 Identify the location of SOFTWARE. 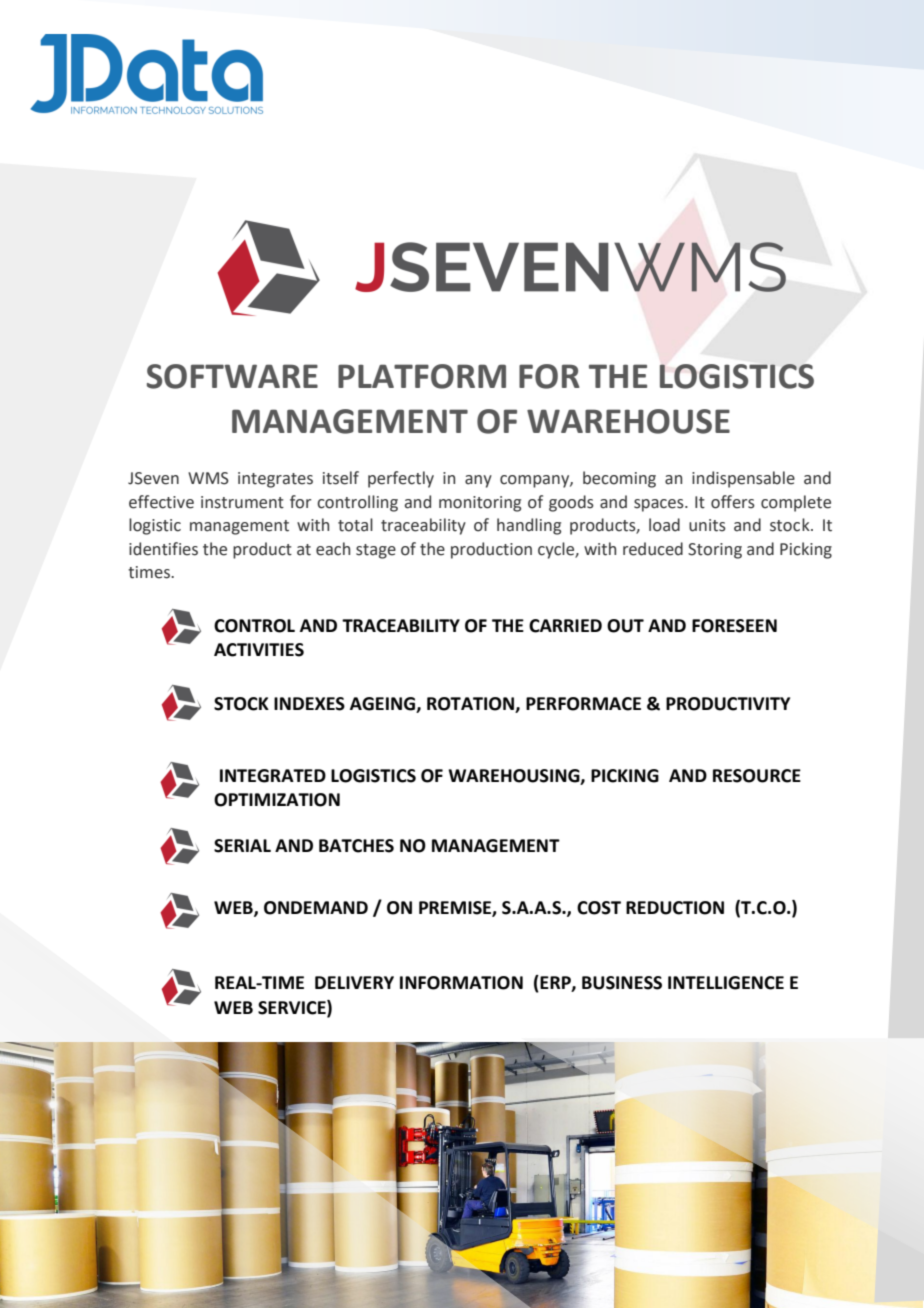
(232, 376).
